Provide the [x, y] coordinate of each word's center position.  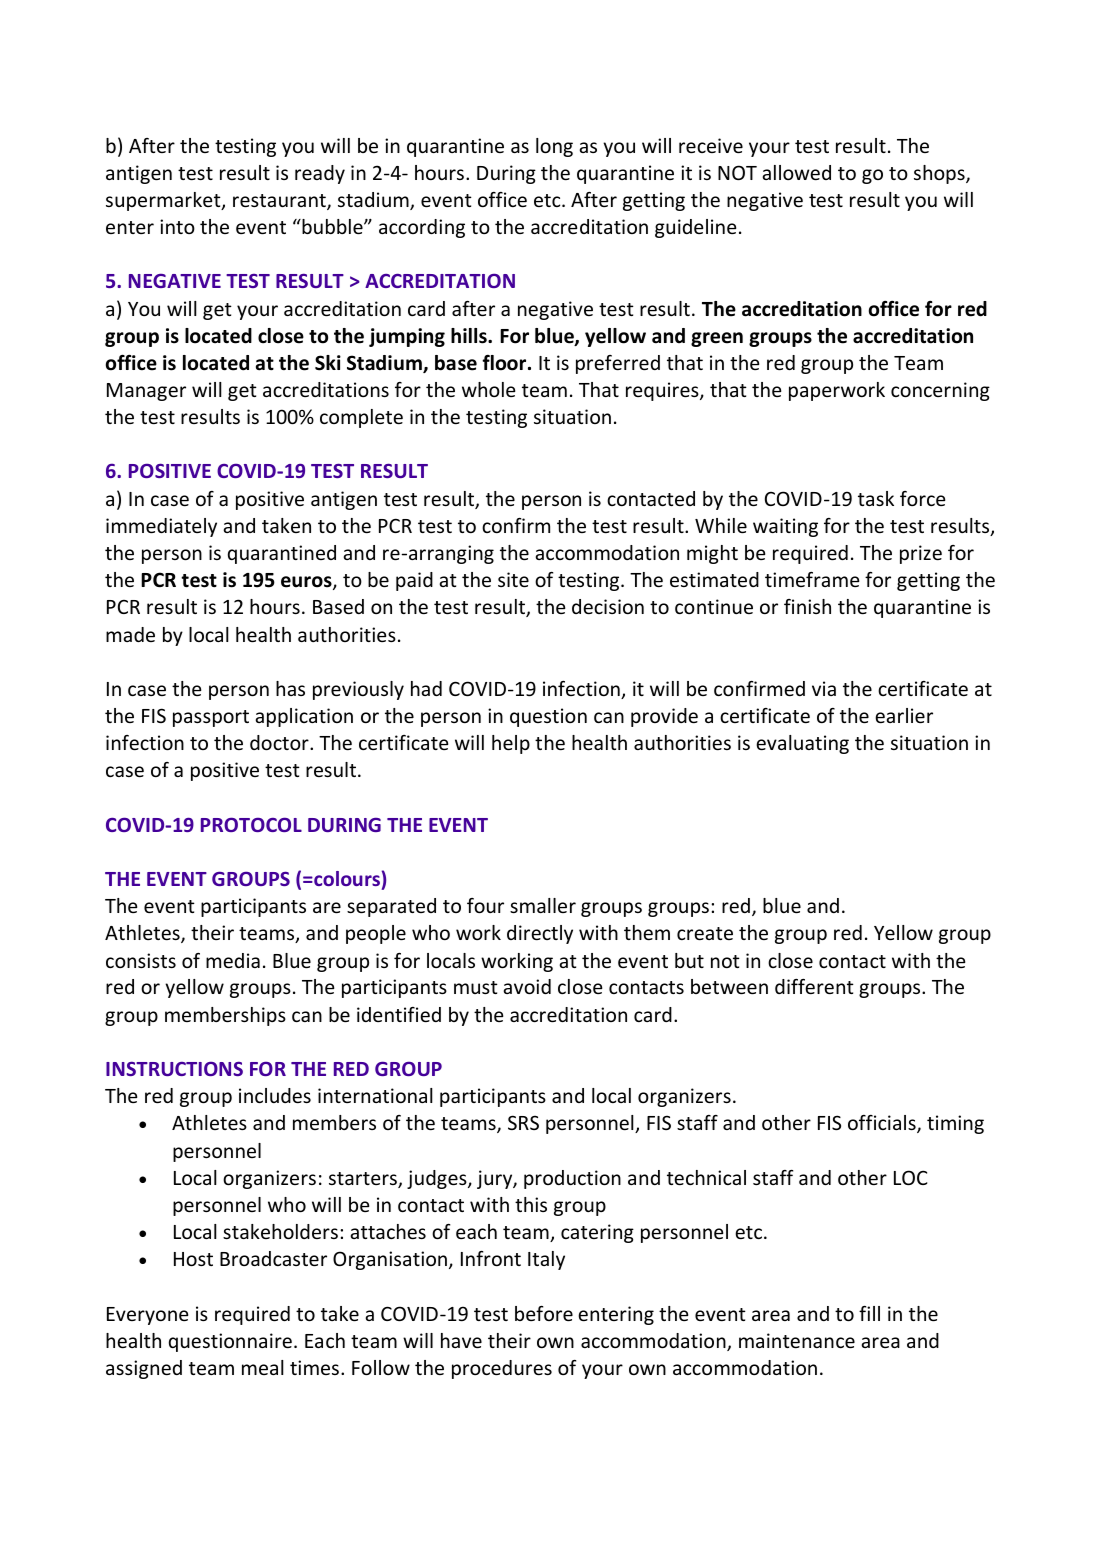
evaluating [802, 744]
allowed [796, 172]
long [554, 147]
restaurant [280, 202]
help [511, 744]
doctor [280, 742]
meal [263, 1367]
